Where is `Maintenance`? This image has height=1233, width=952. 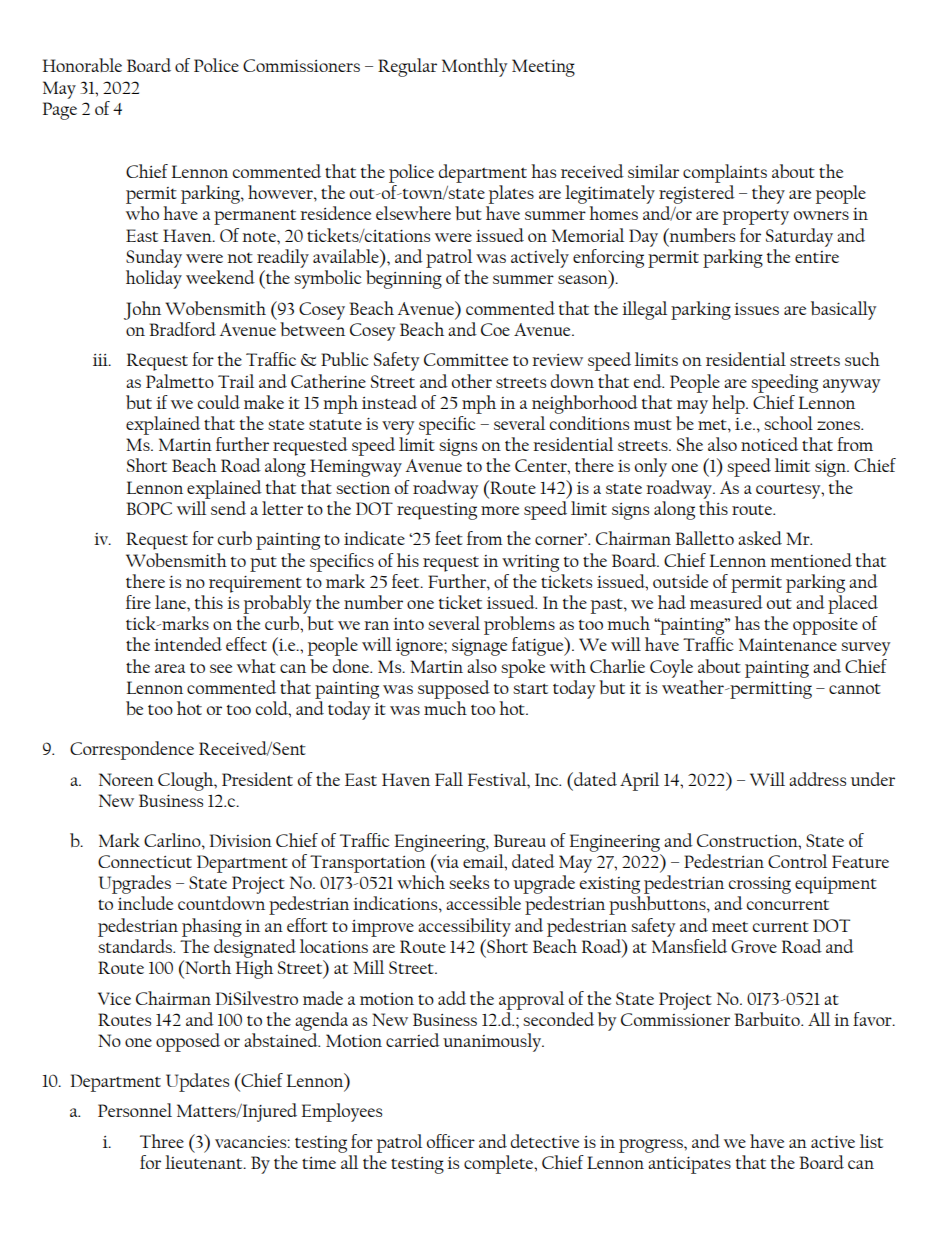 Maintenance is located at coordinates (788, 644).
